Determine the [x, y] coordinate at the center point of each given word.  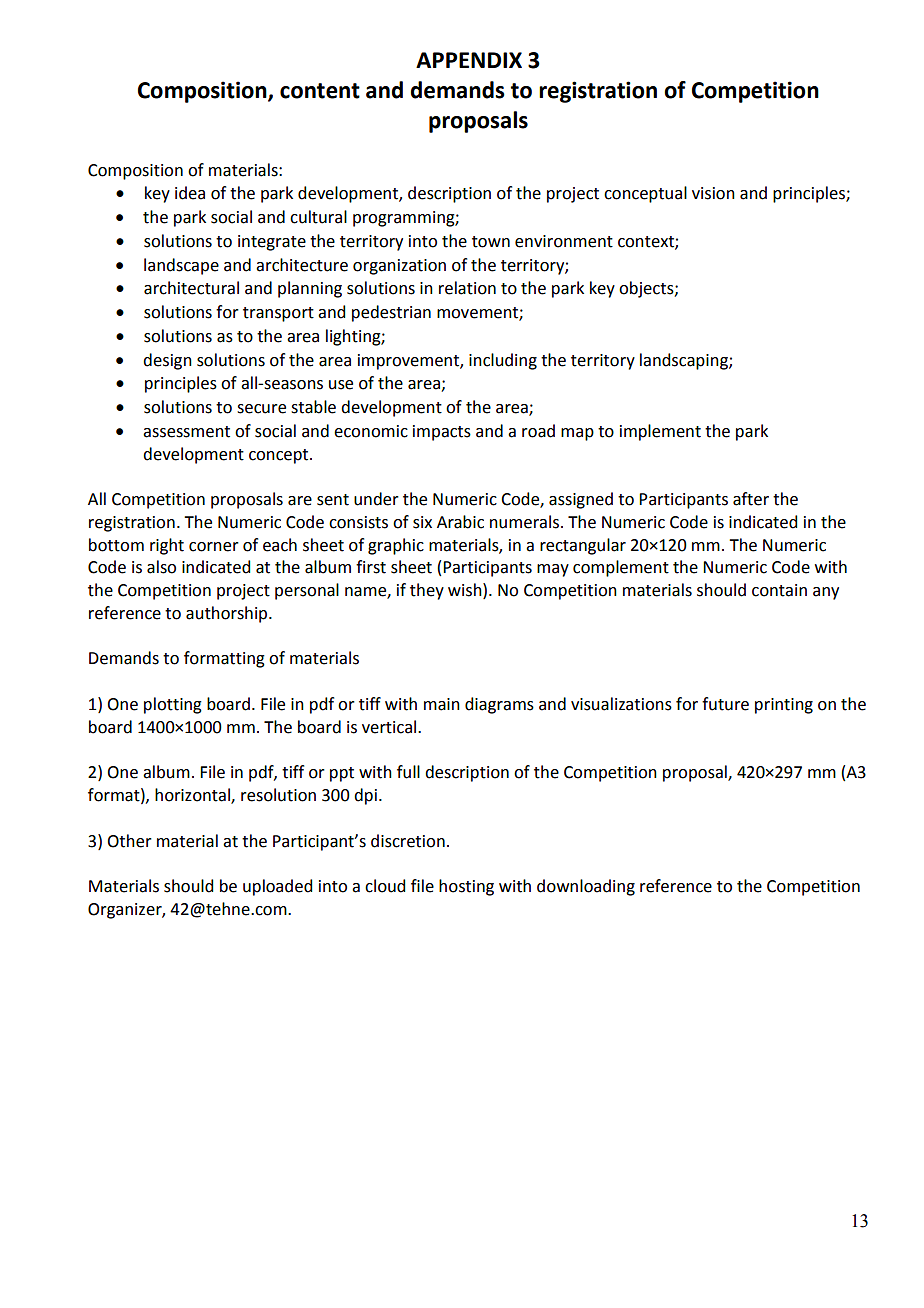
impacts [442, 433]
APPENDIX [469, 60]
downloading [586, 887]
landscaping [685, 361]
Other [129, 841]
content [320, 91]
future [725, 704]
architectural [191, 288]
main [442, 704]
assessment [186, 432]
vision [713, 193]
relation [467, 288]
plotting [173, 705]
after [751, 499]
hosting [466, 887]
